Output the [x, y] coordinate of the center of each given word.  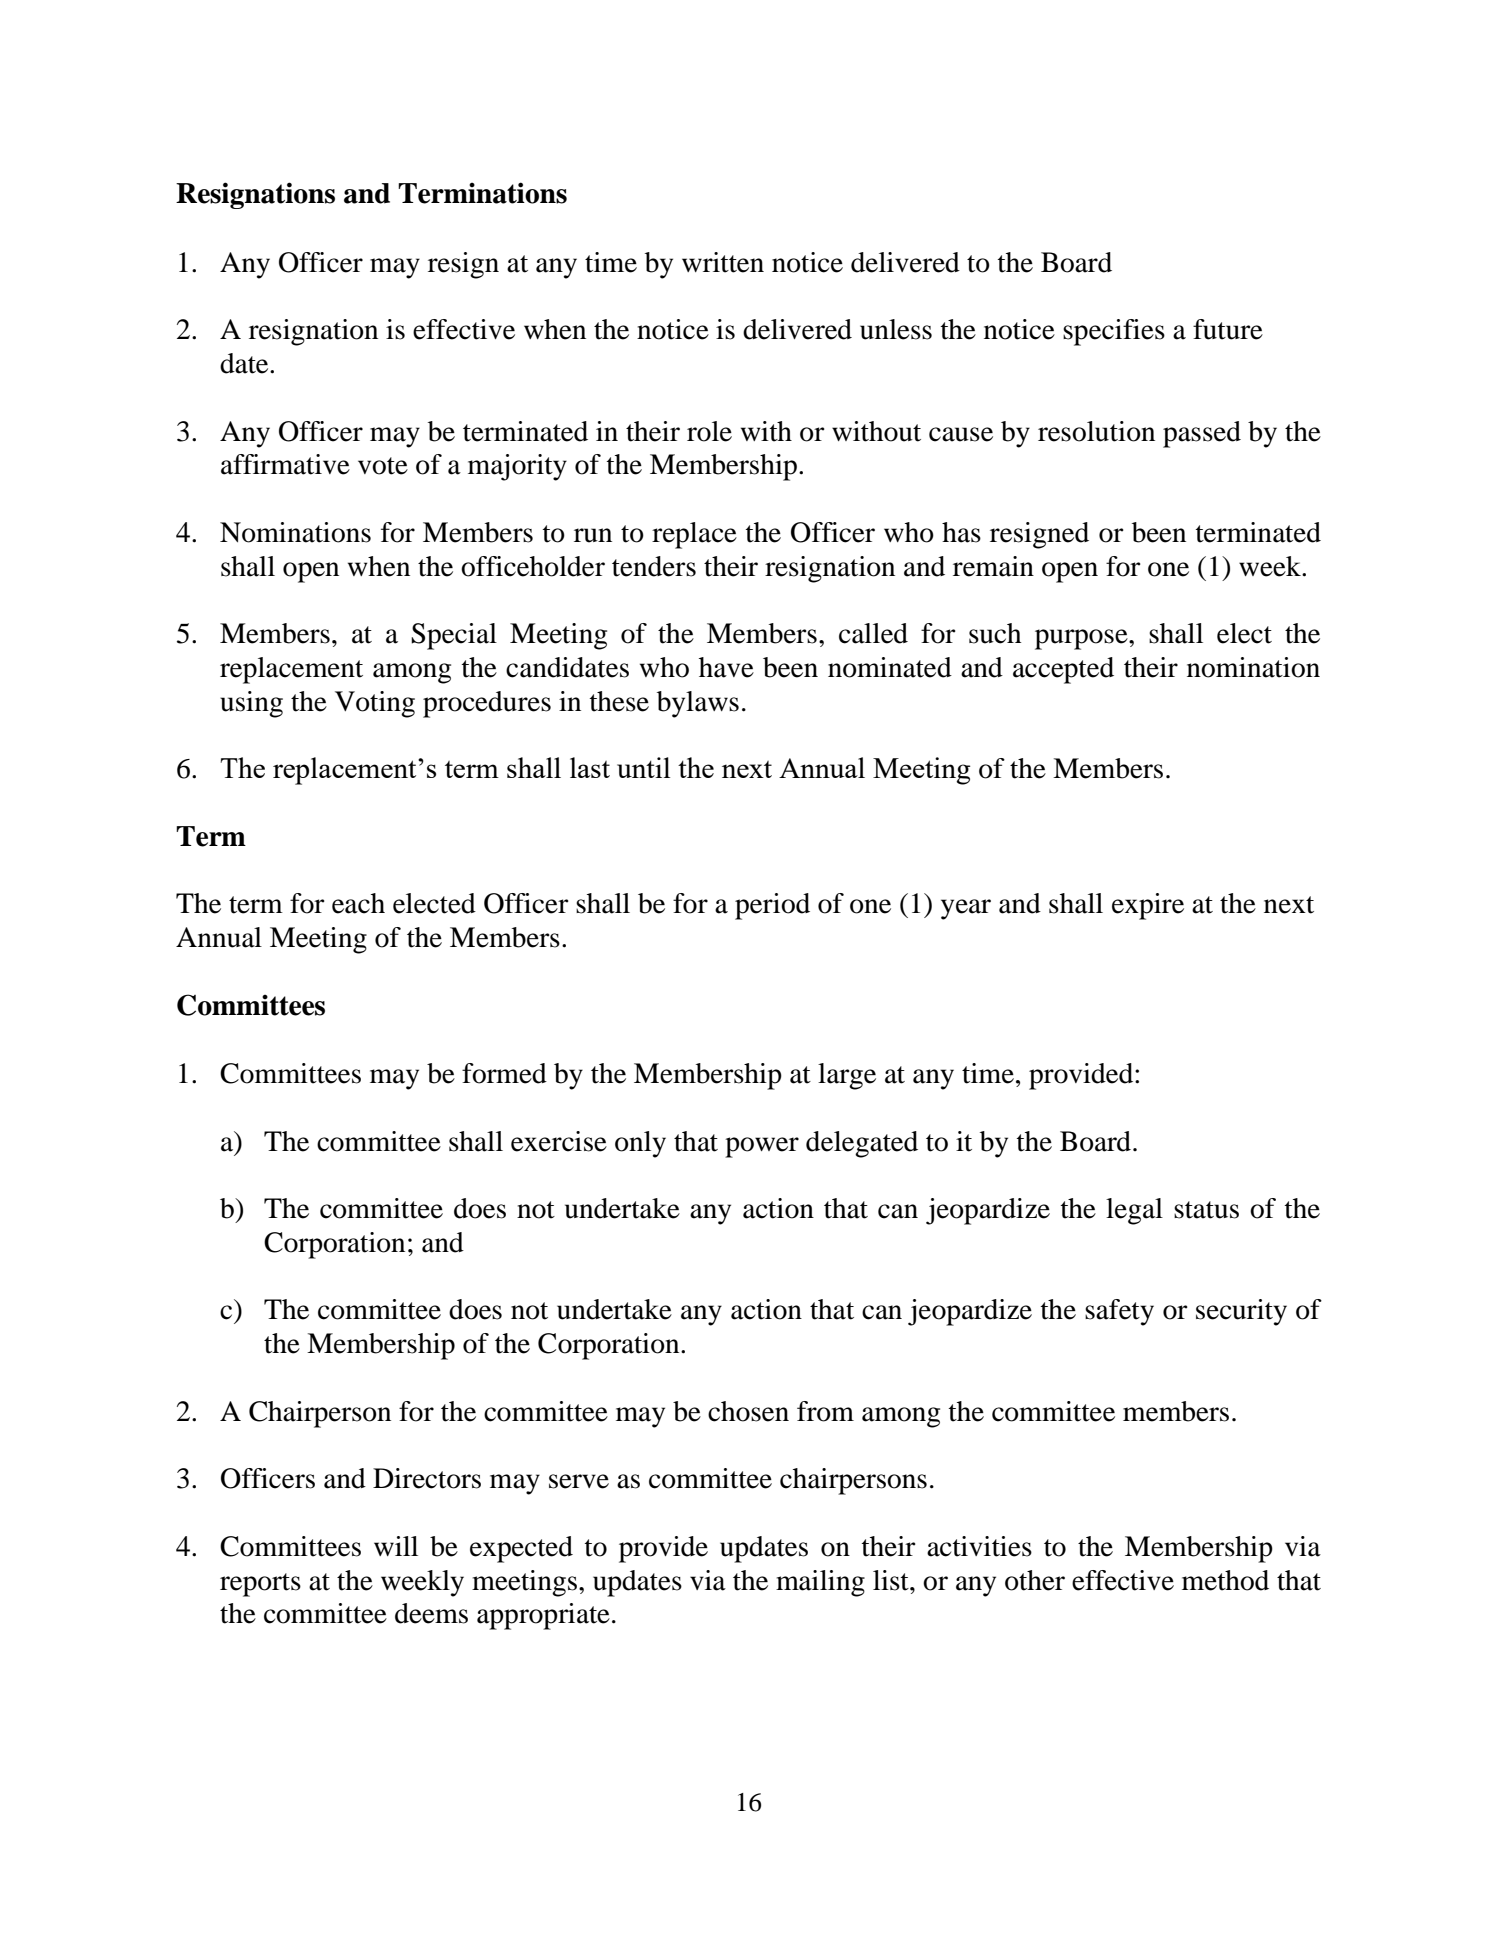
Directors [427, 1478]
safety [1119, 1312]
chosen [748, 1411]
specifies [1114, 332]
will [396, 1546]
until [643, 767]
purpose [1082, 639]
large [847, 1076]
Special [454, 636]
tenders [654, 566]
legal [1134, 1211]
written [723, 262]
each [358, 903]
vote [383, 466]
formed [504, 1073]
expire [1148, 906]
